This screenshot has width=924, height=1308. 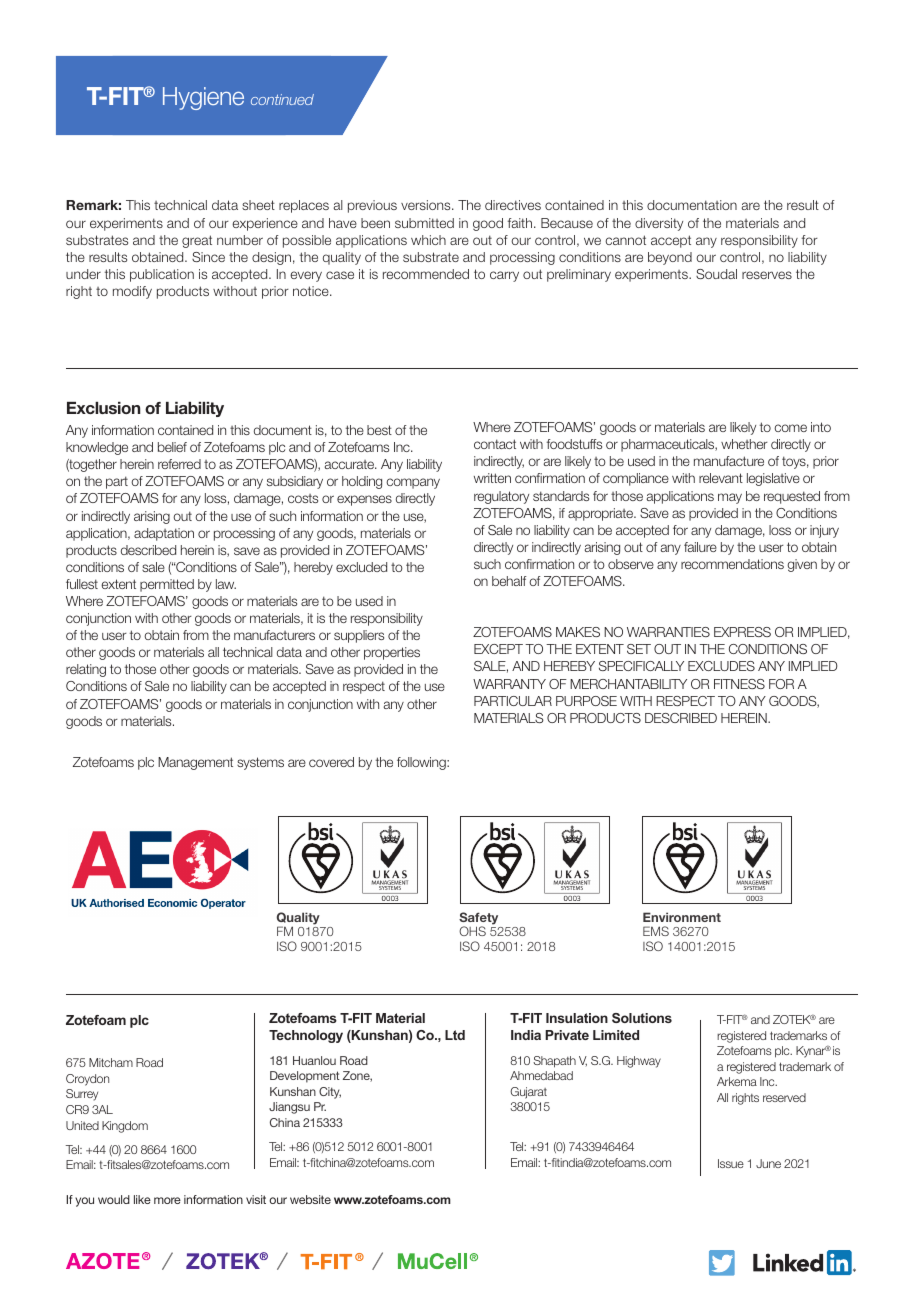 I want to click on Gujarat, so click(x=528, y=1093).
